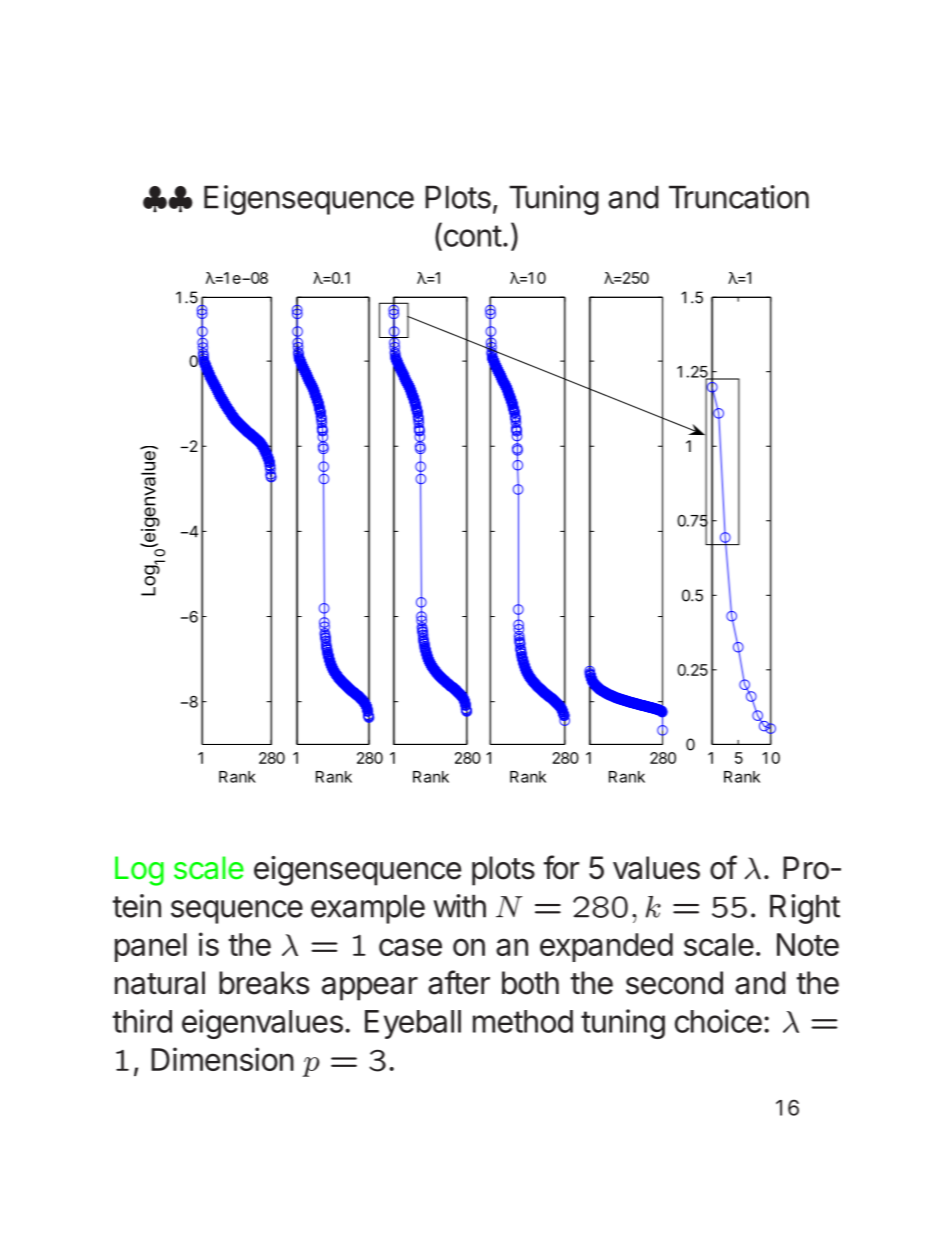  What do you see at coordinates (471, 236) in the document?
I see `cont` at bounding box center [471, 236].
